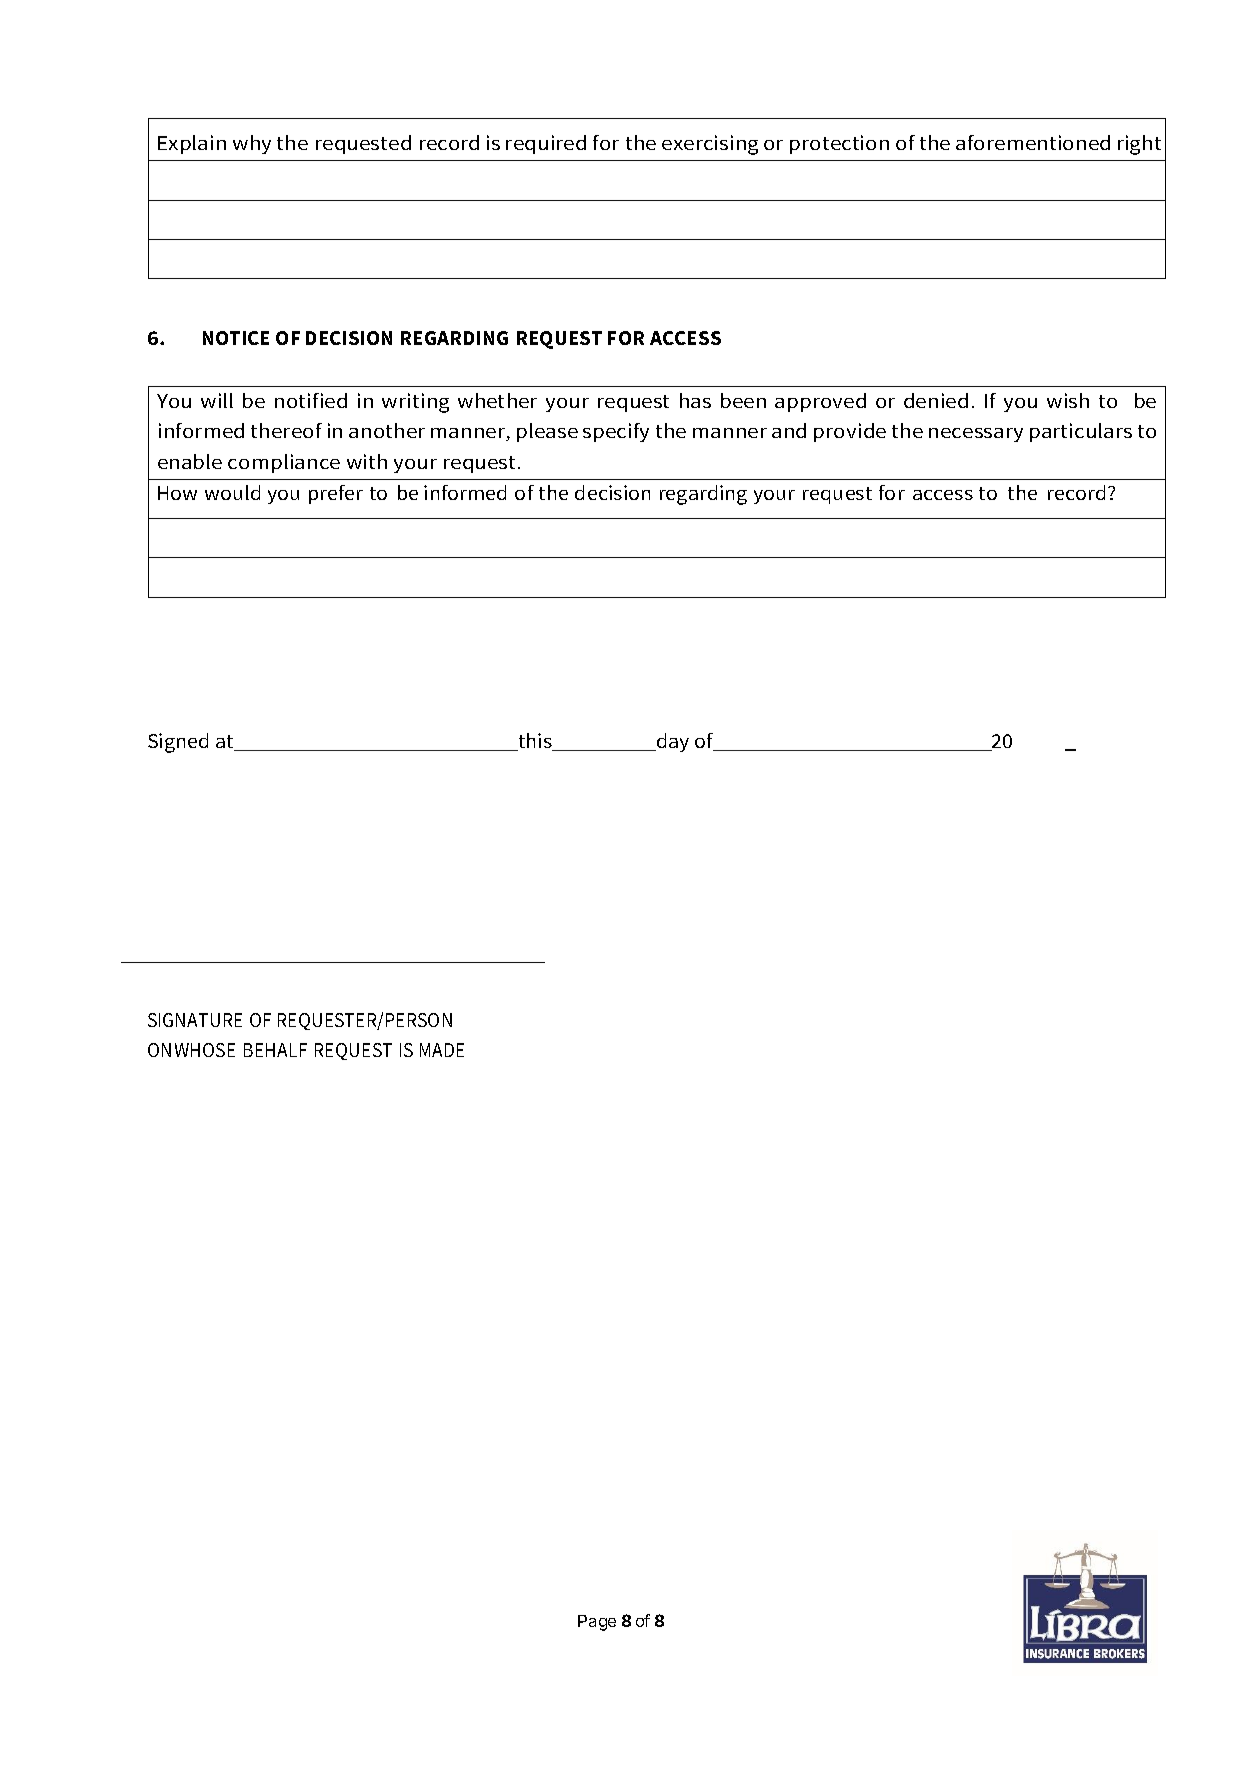 The width and height of the page is (1258, 1779). Describe the element at coordinates (535, 742) in the page. I see `this` at that location.
